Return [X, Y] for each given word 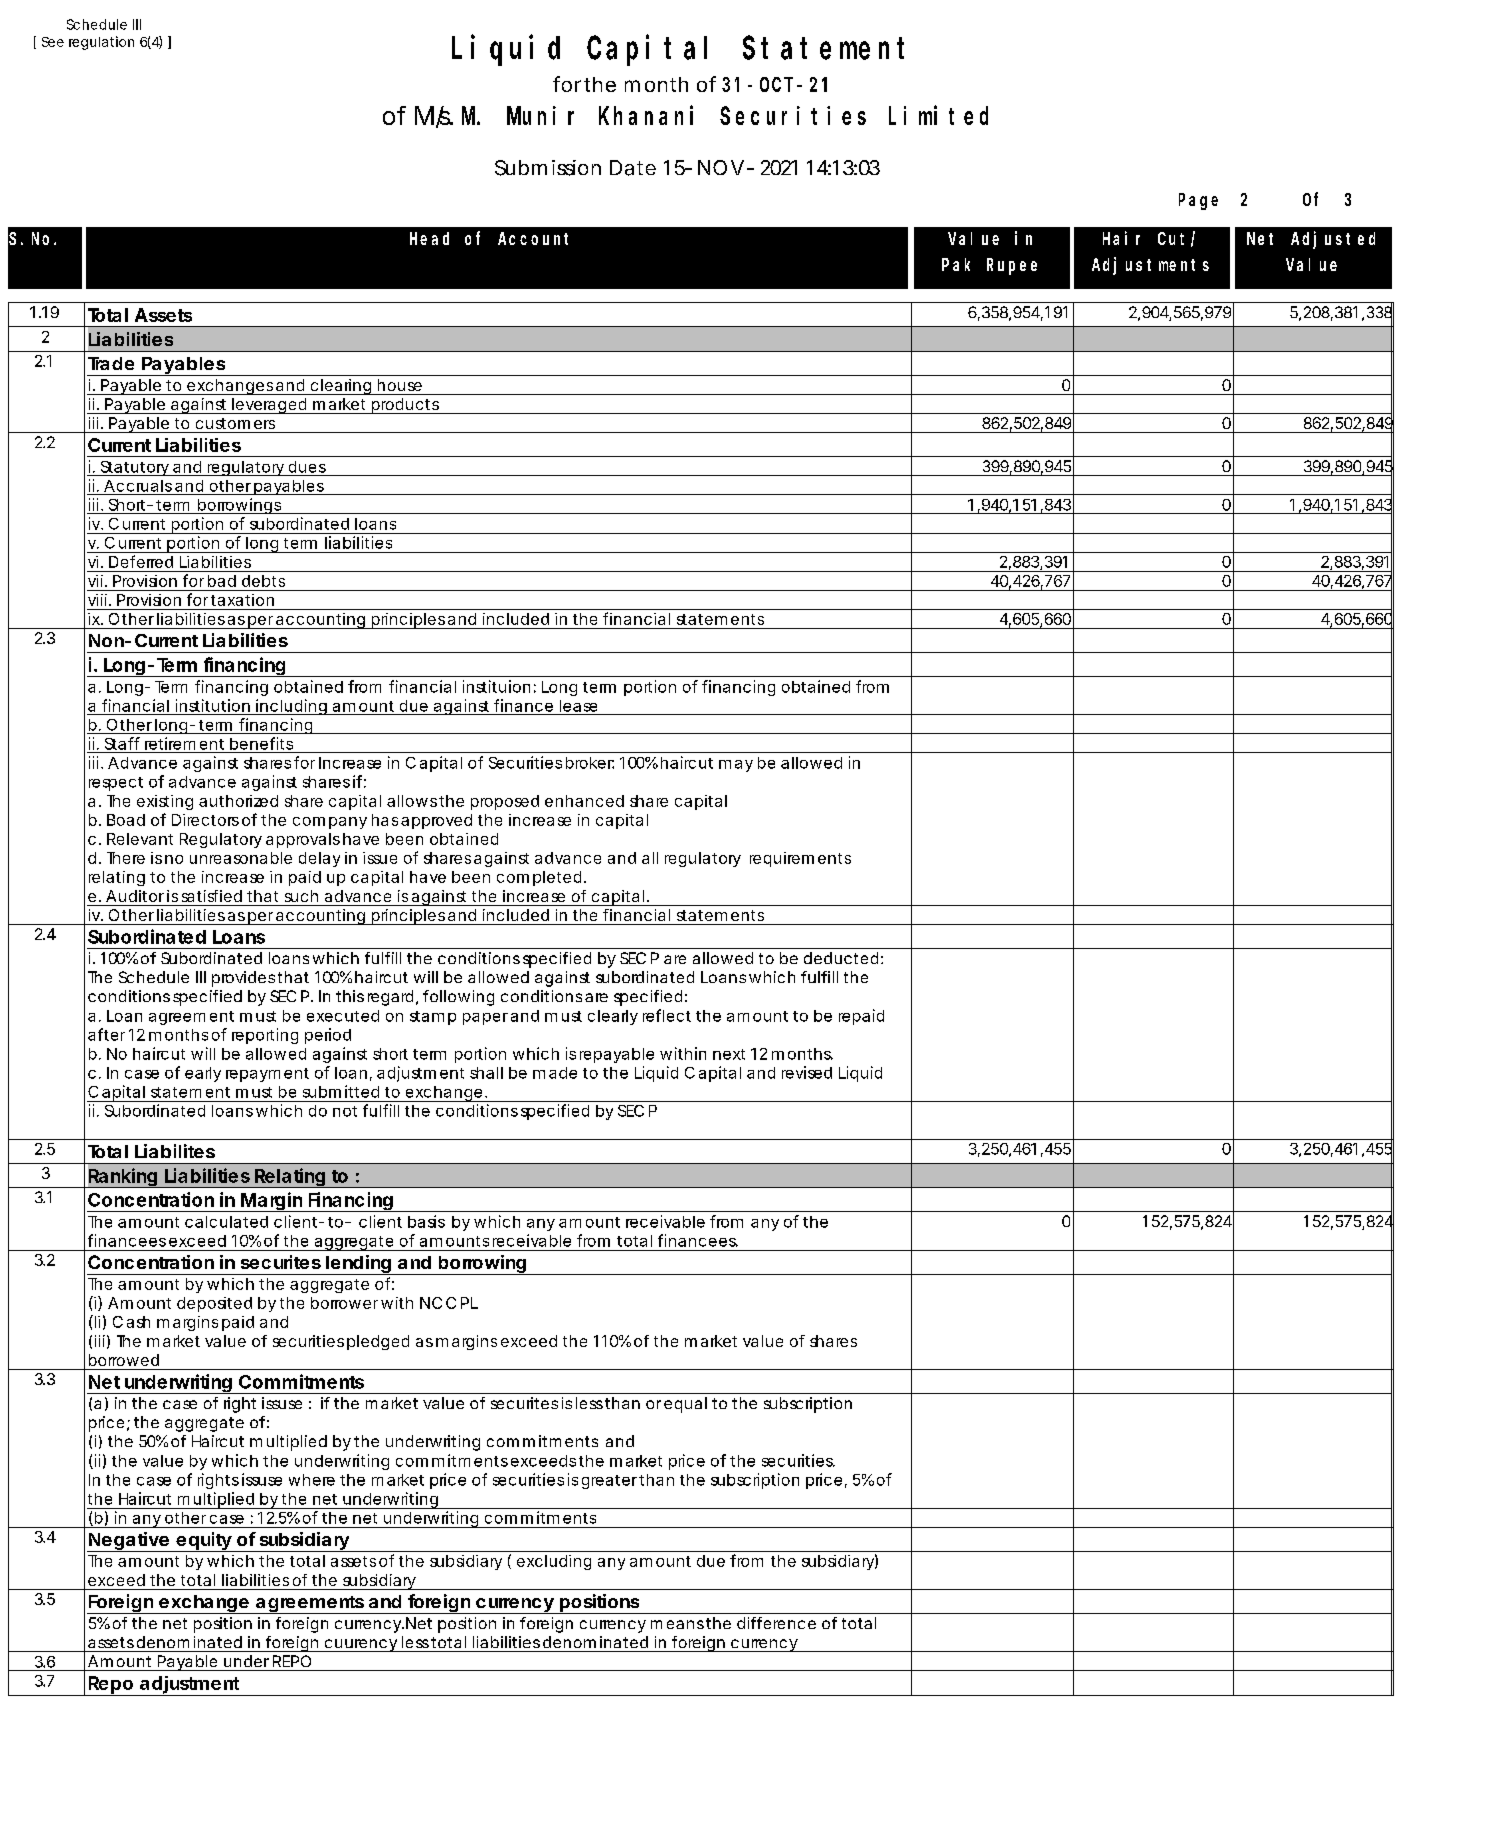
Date [633, 168]
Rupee [1012, 266]
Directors [205, 820]
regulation [101, 43]
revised [807, 1072]
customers [235, 423]
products [405, 406]
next [729, 1054]
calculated [226, 1222]
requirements [800, 859]
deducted [841, 958]
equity [203, 1542]
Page [1198, 201]
